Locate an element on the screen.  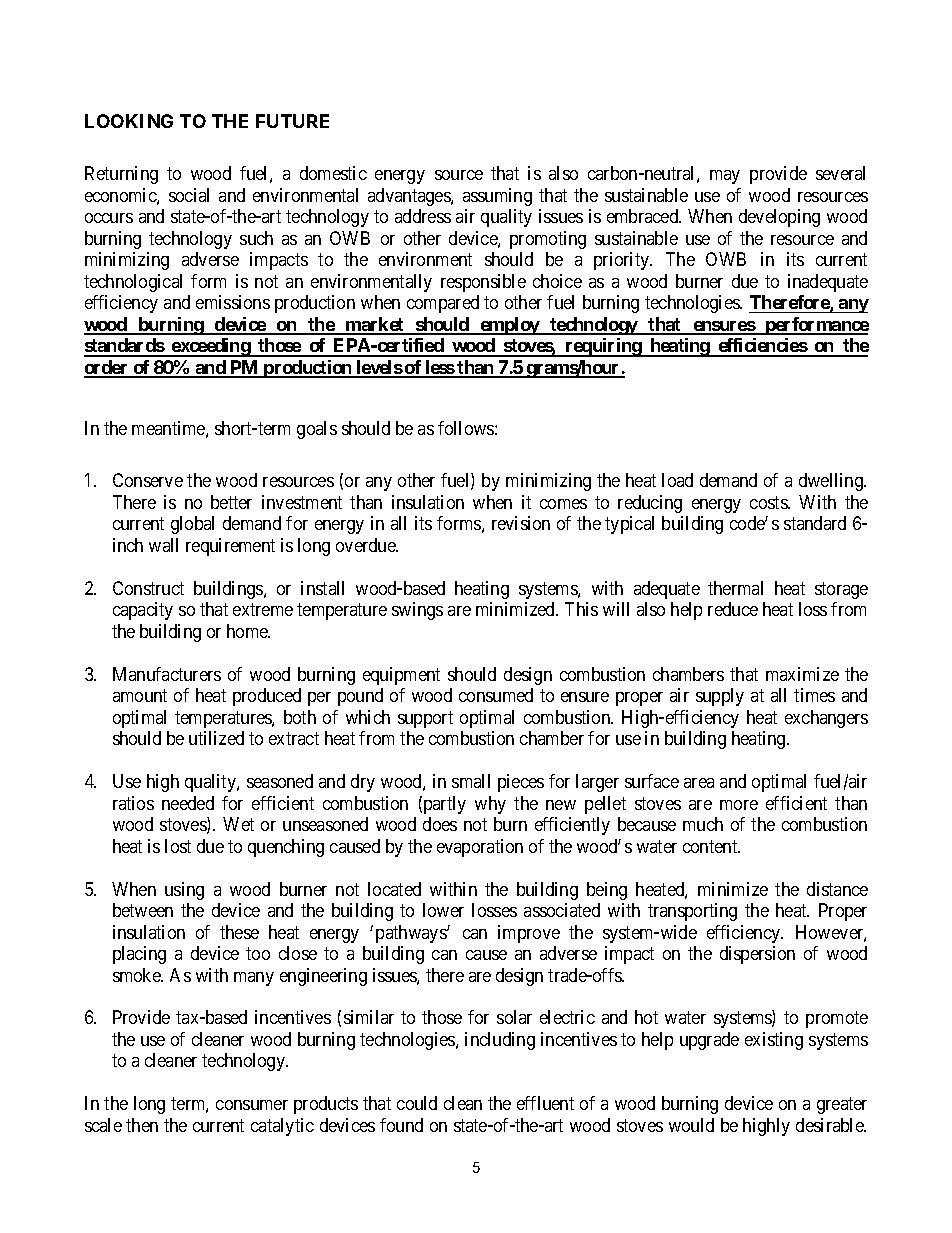
consumer is located at coordinates (252, 1105).
